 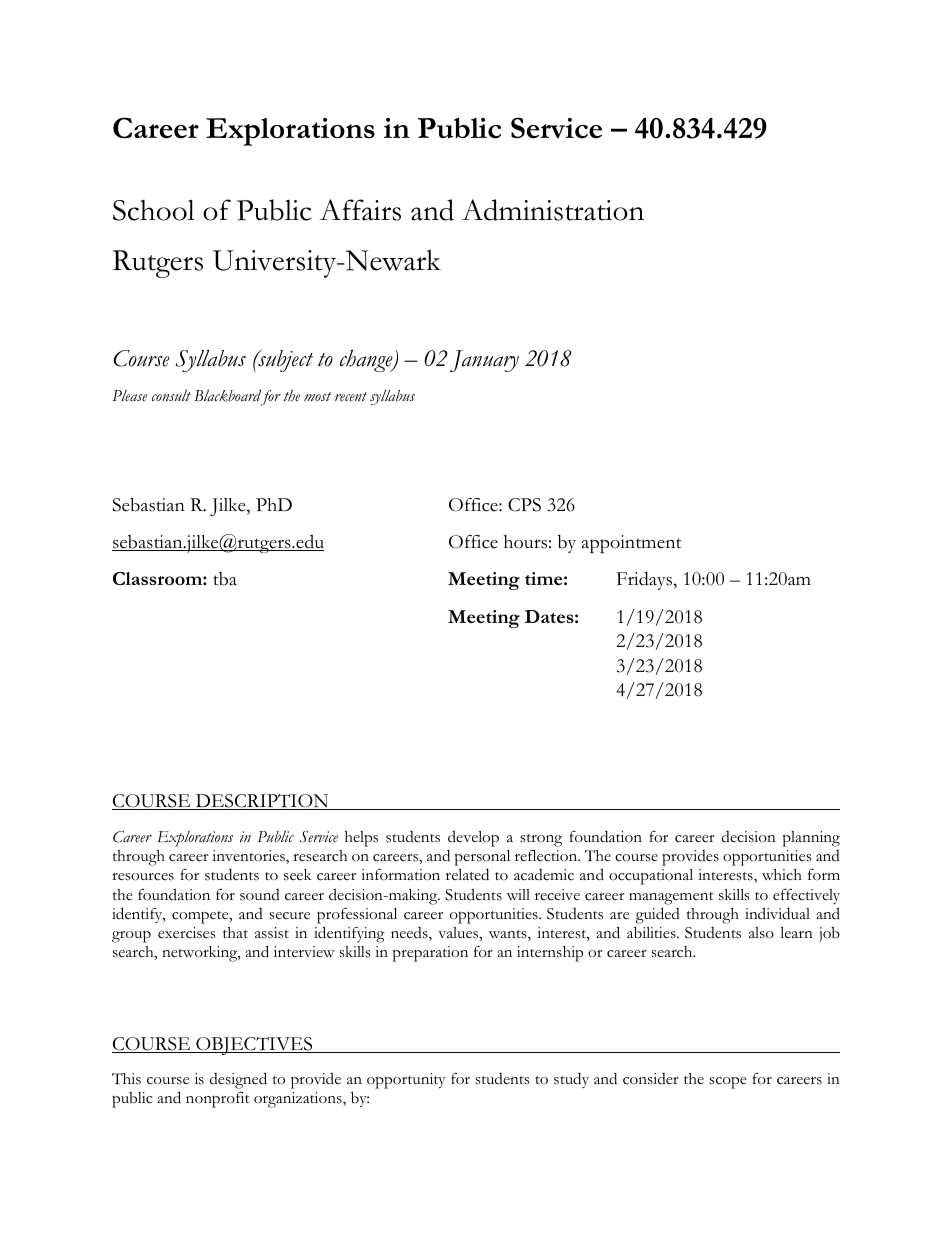 What do you see at coordinates (631, 544) in the image?
I see `appointment` at bounding box center [631, 544].
